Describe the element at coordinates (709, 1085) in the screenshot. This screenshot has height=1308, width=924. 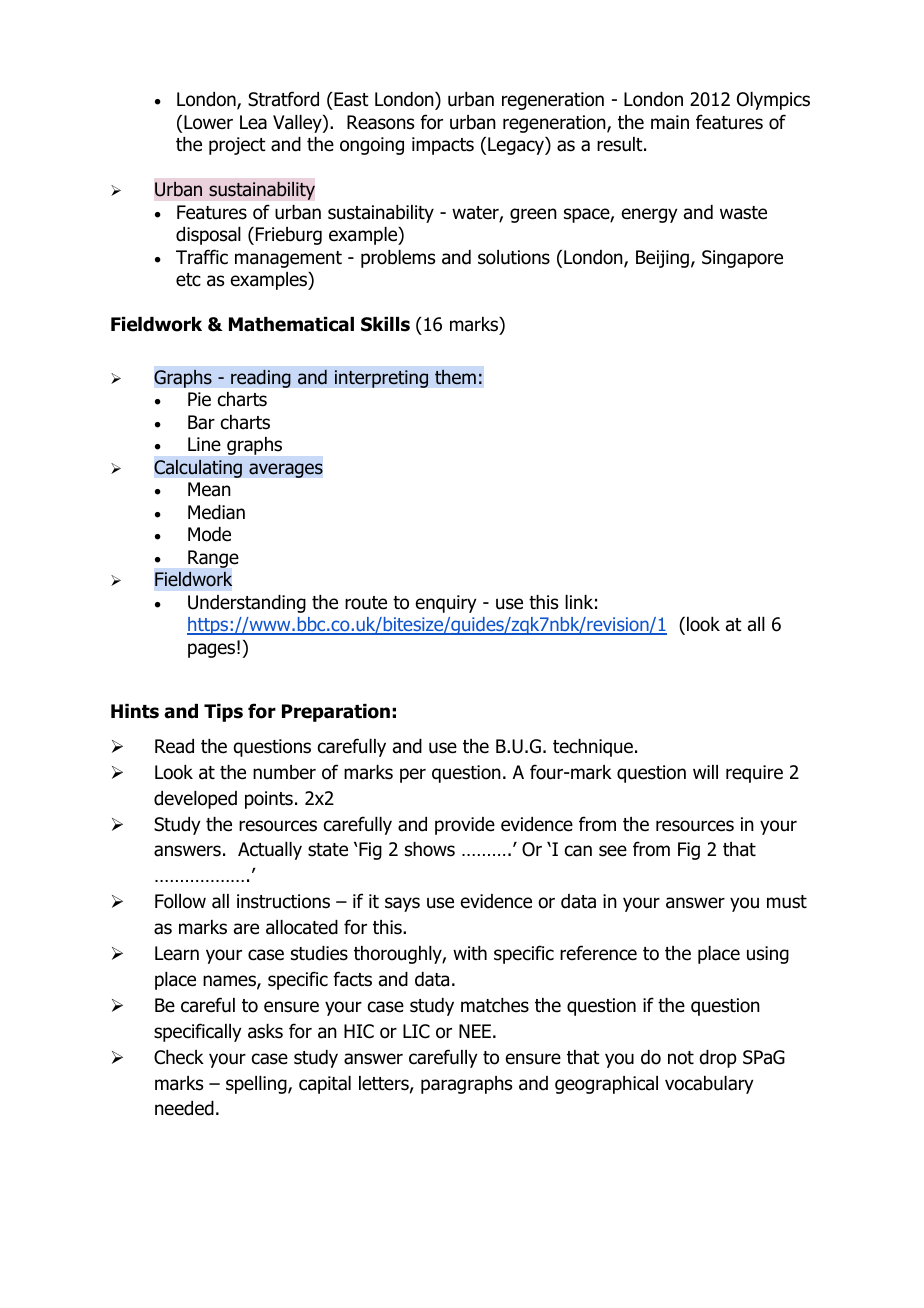
I see `vocabulary` at that location.
